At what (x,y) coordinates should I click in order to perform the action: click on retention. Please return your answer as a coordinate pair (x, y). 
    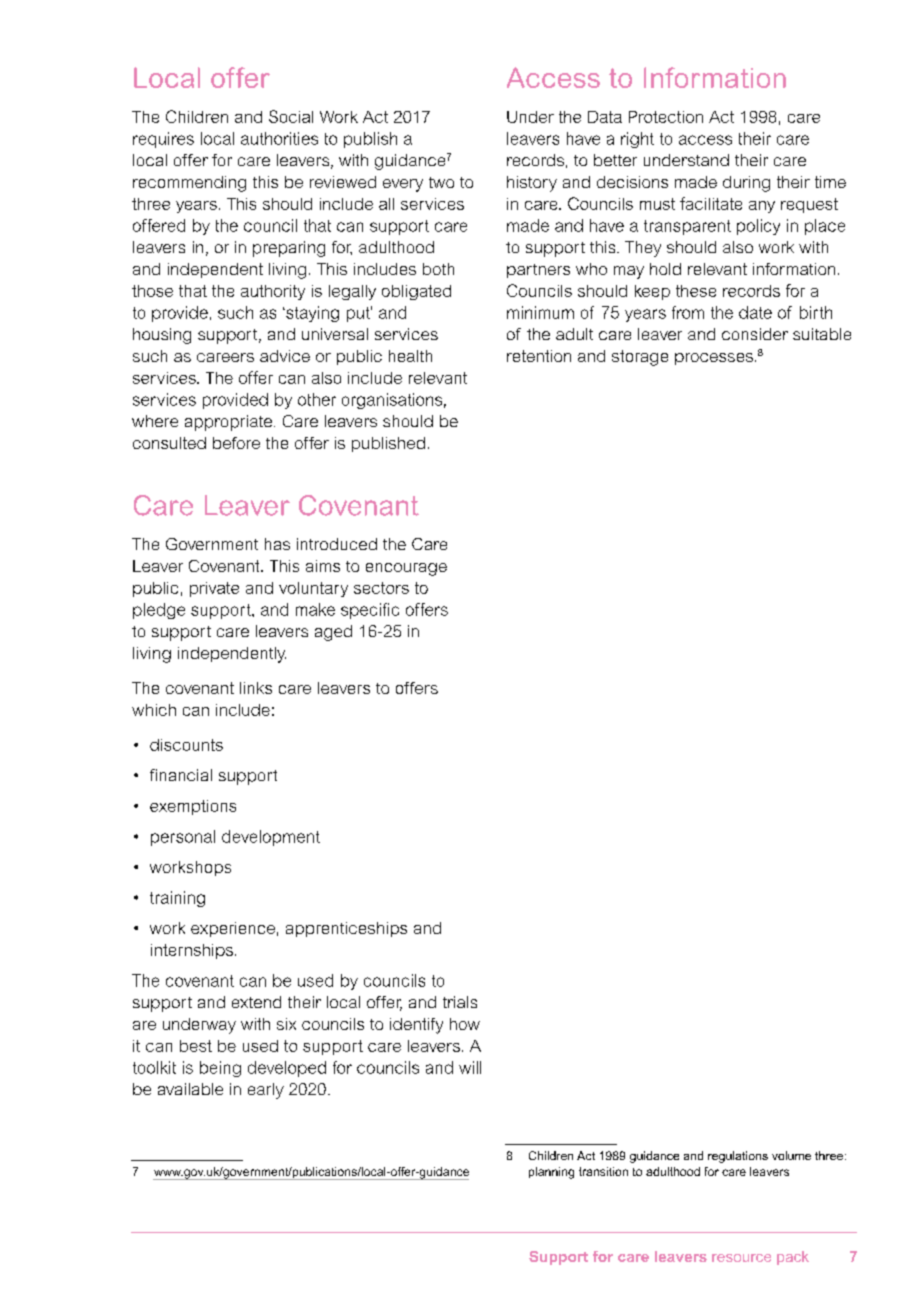
    Looking at the image, I should click on (539, 356).
